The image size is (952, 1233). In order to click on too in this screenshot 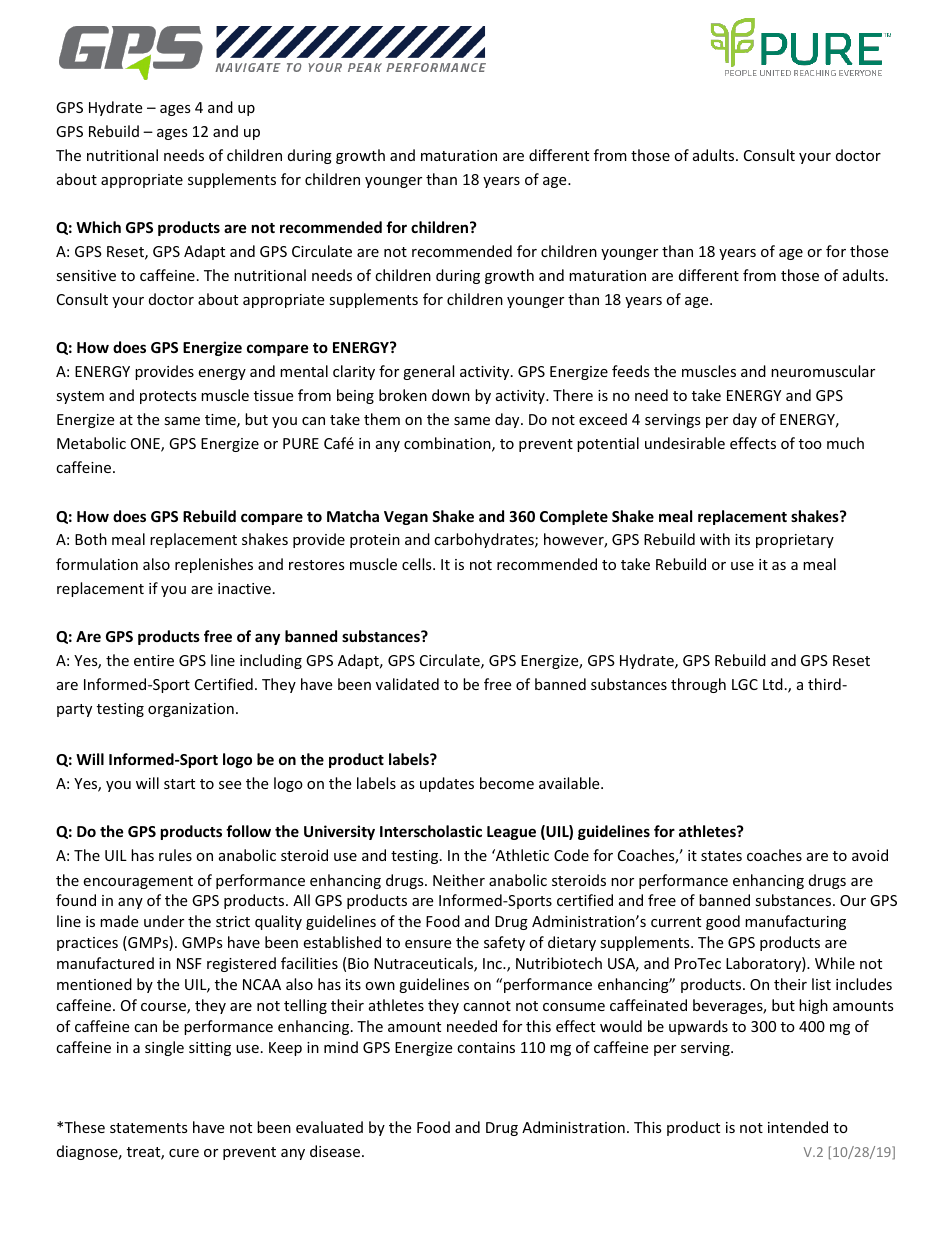, I will do `click(810, 444)`.
